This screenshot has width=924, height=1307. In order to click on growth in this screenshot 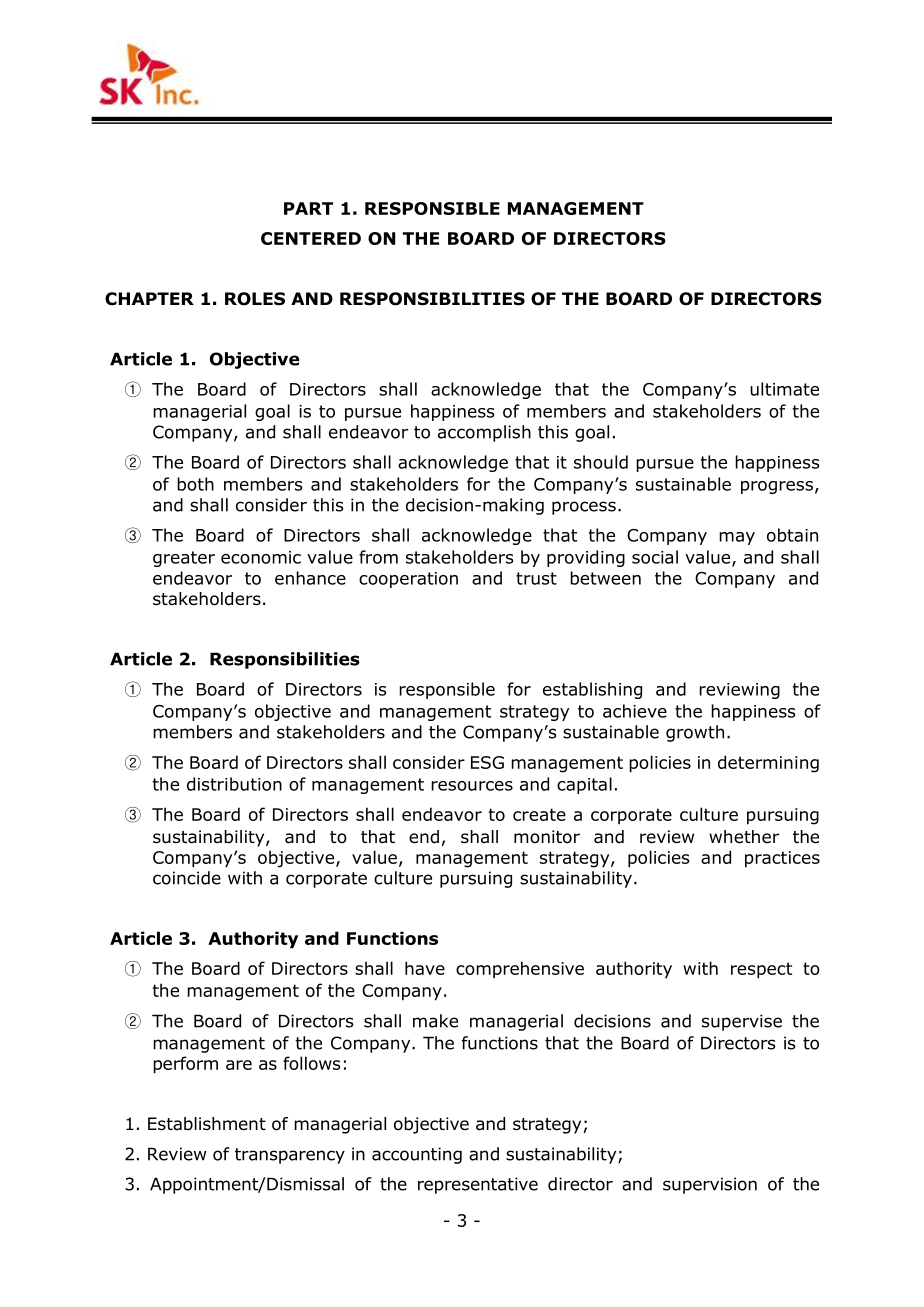, I will do `click(695, 733)`.
